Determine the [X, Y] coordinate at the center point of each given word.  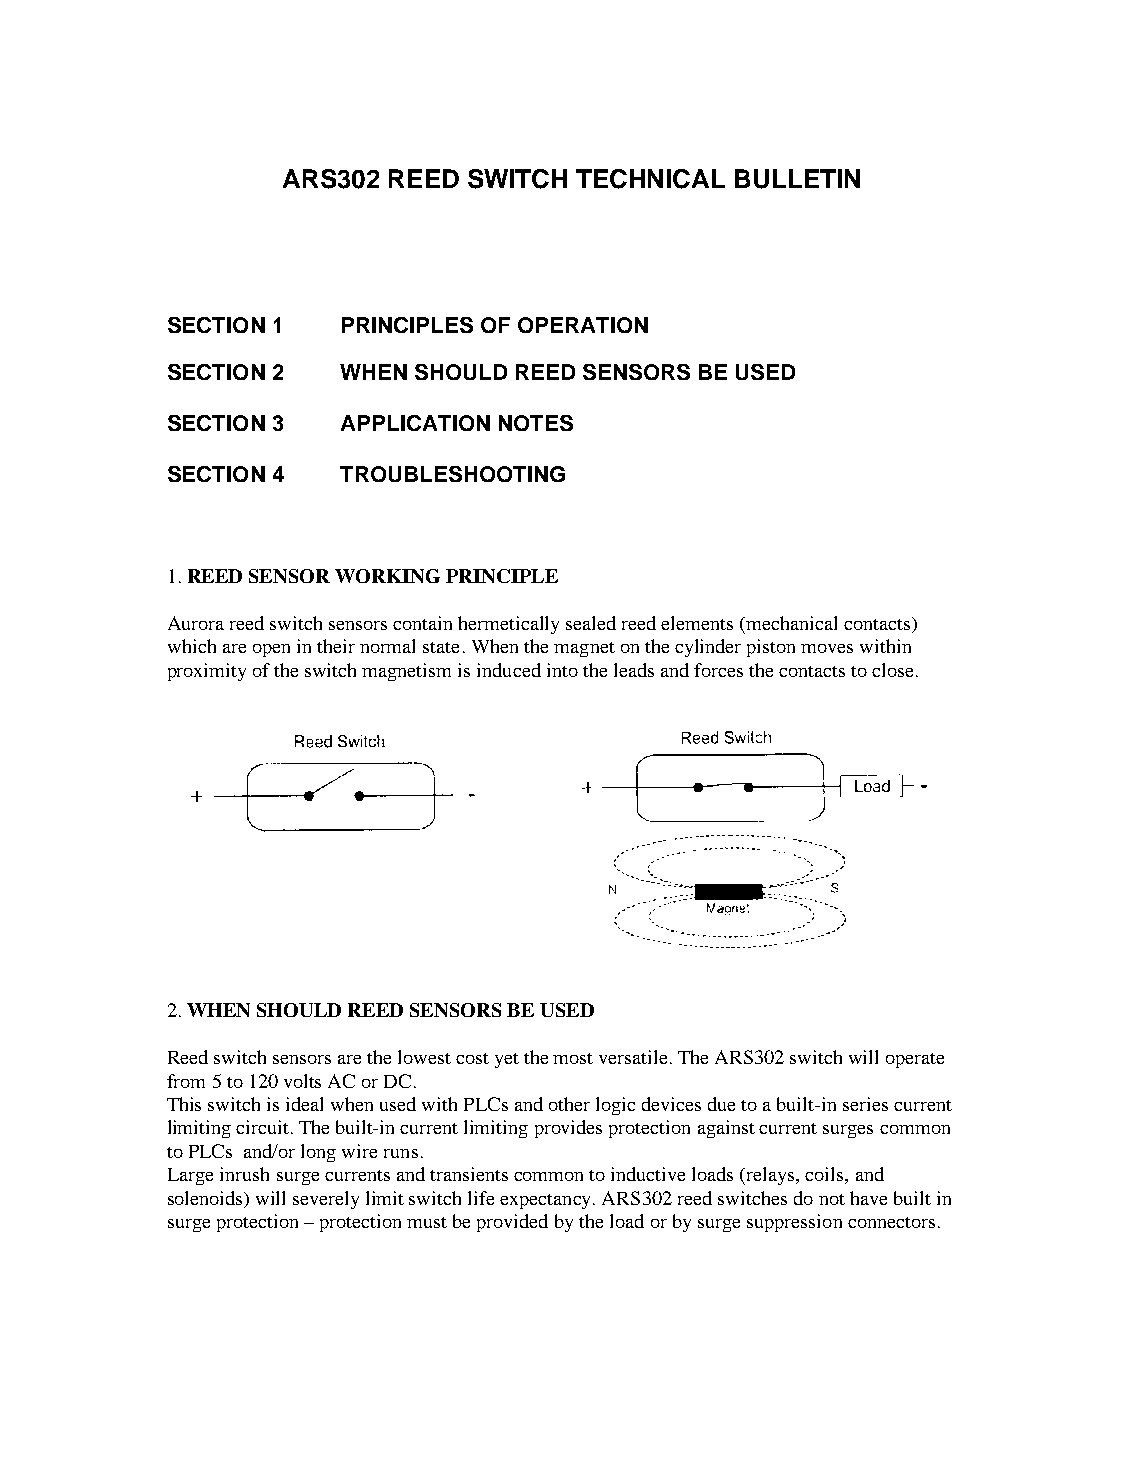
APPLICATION [415, 423]
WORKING [387, 576]
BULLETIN [797, 179]
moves [827, 648]
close [892, 670]
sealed [591, 623]
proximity [207, 672]
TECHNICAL [650, 179]
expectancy [547, 1201]
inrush [244, 1174]
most [573, 1058]
